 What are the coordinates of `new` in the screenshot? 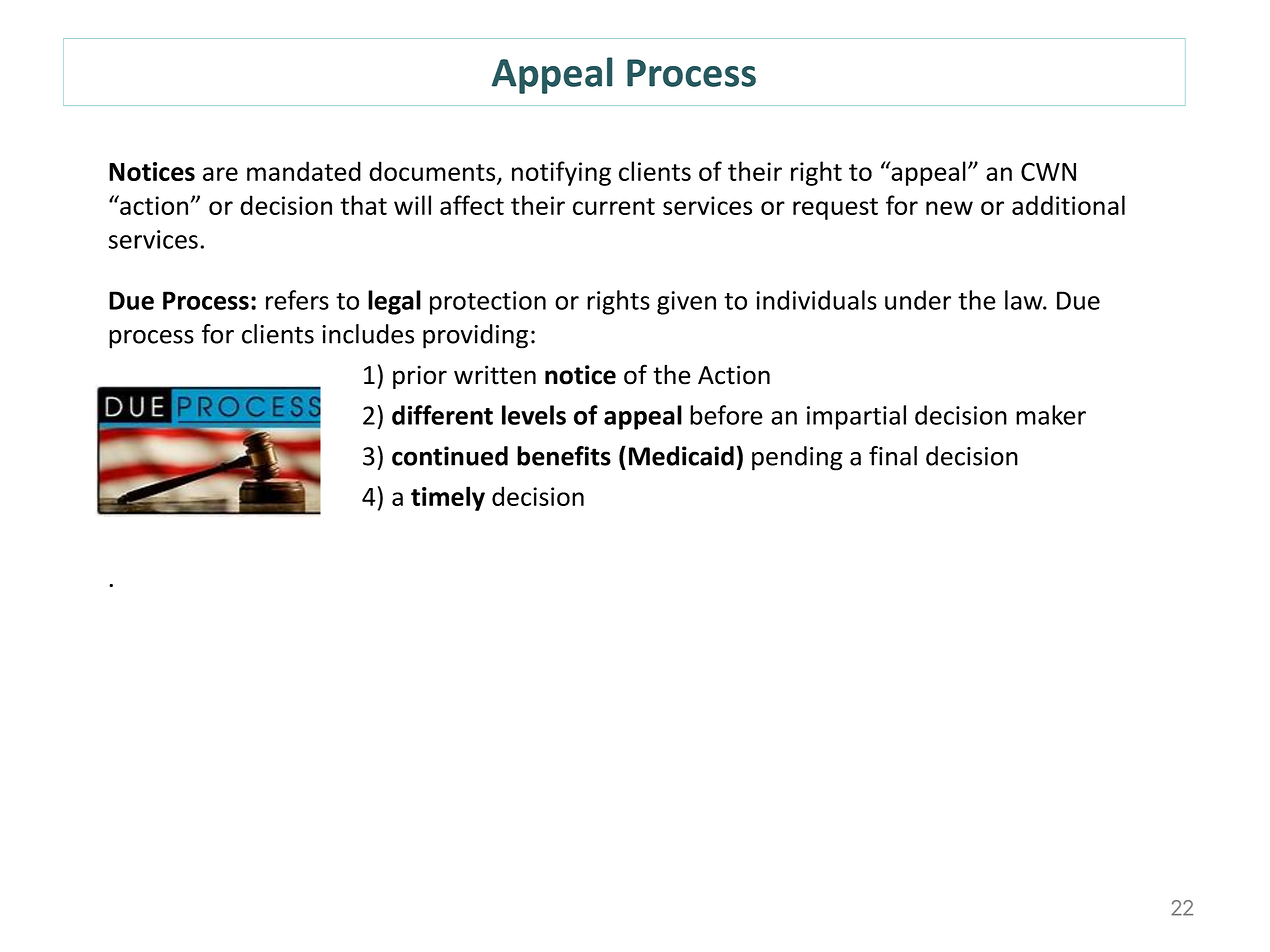 It's located at (949, 208).
